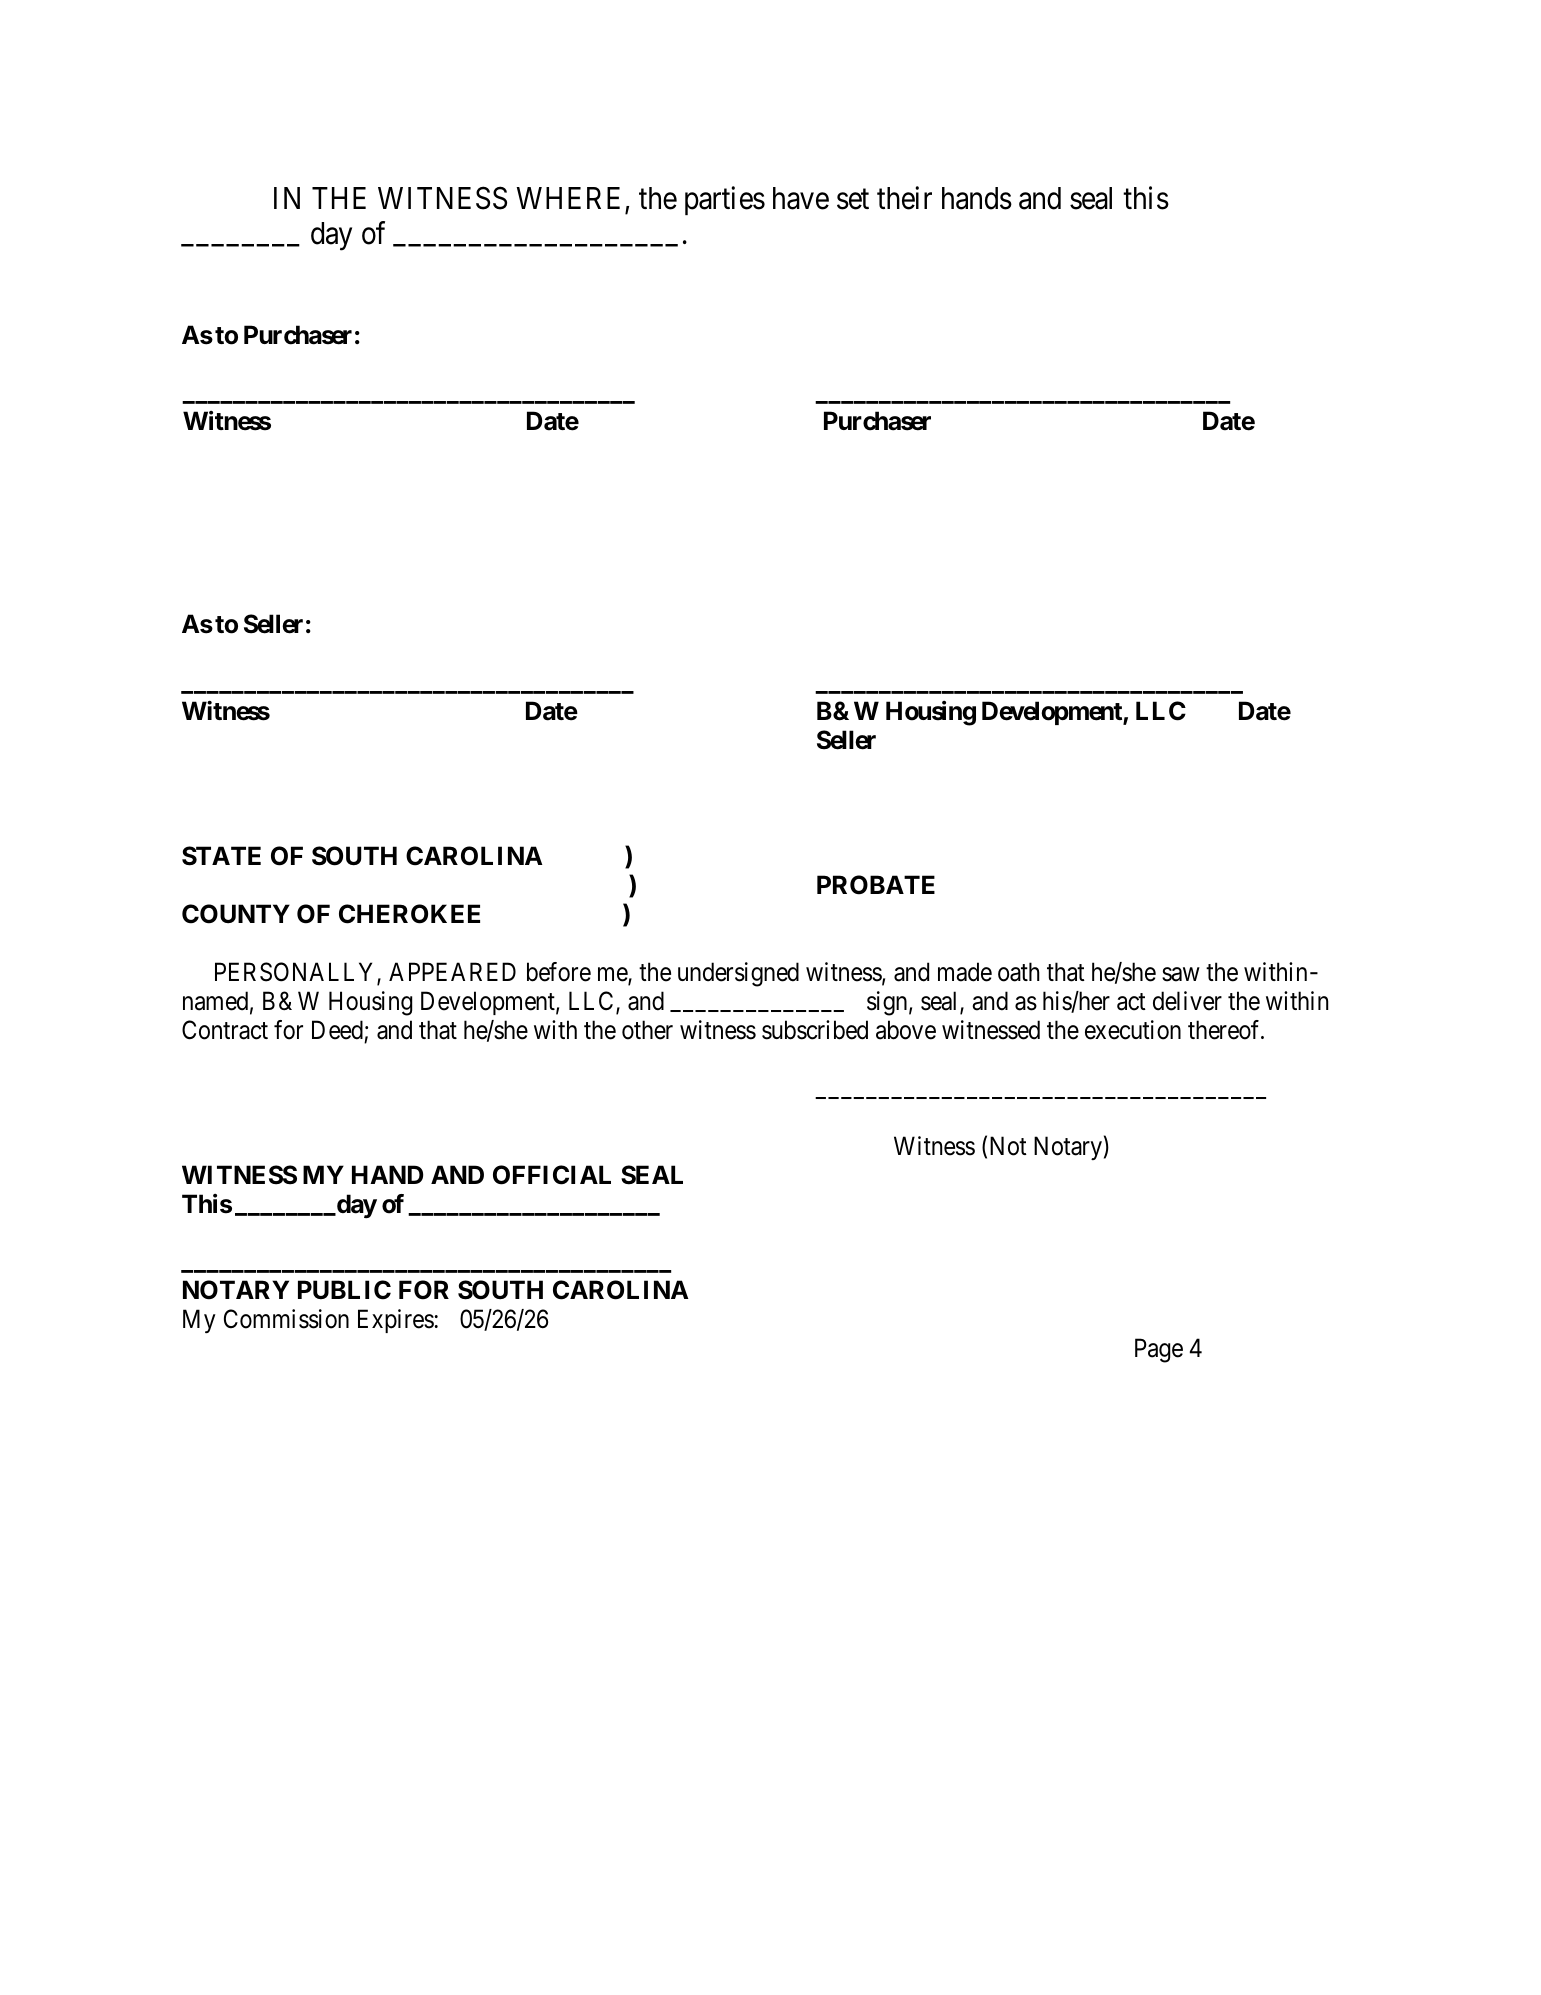  Describe the element at coordinates (1133, 1030) in the document. I see `execution` at that location.
